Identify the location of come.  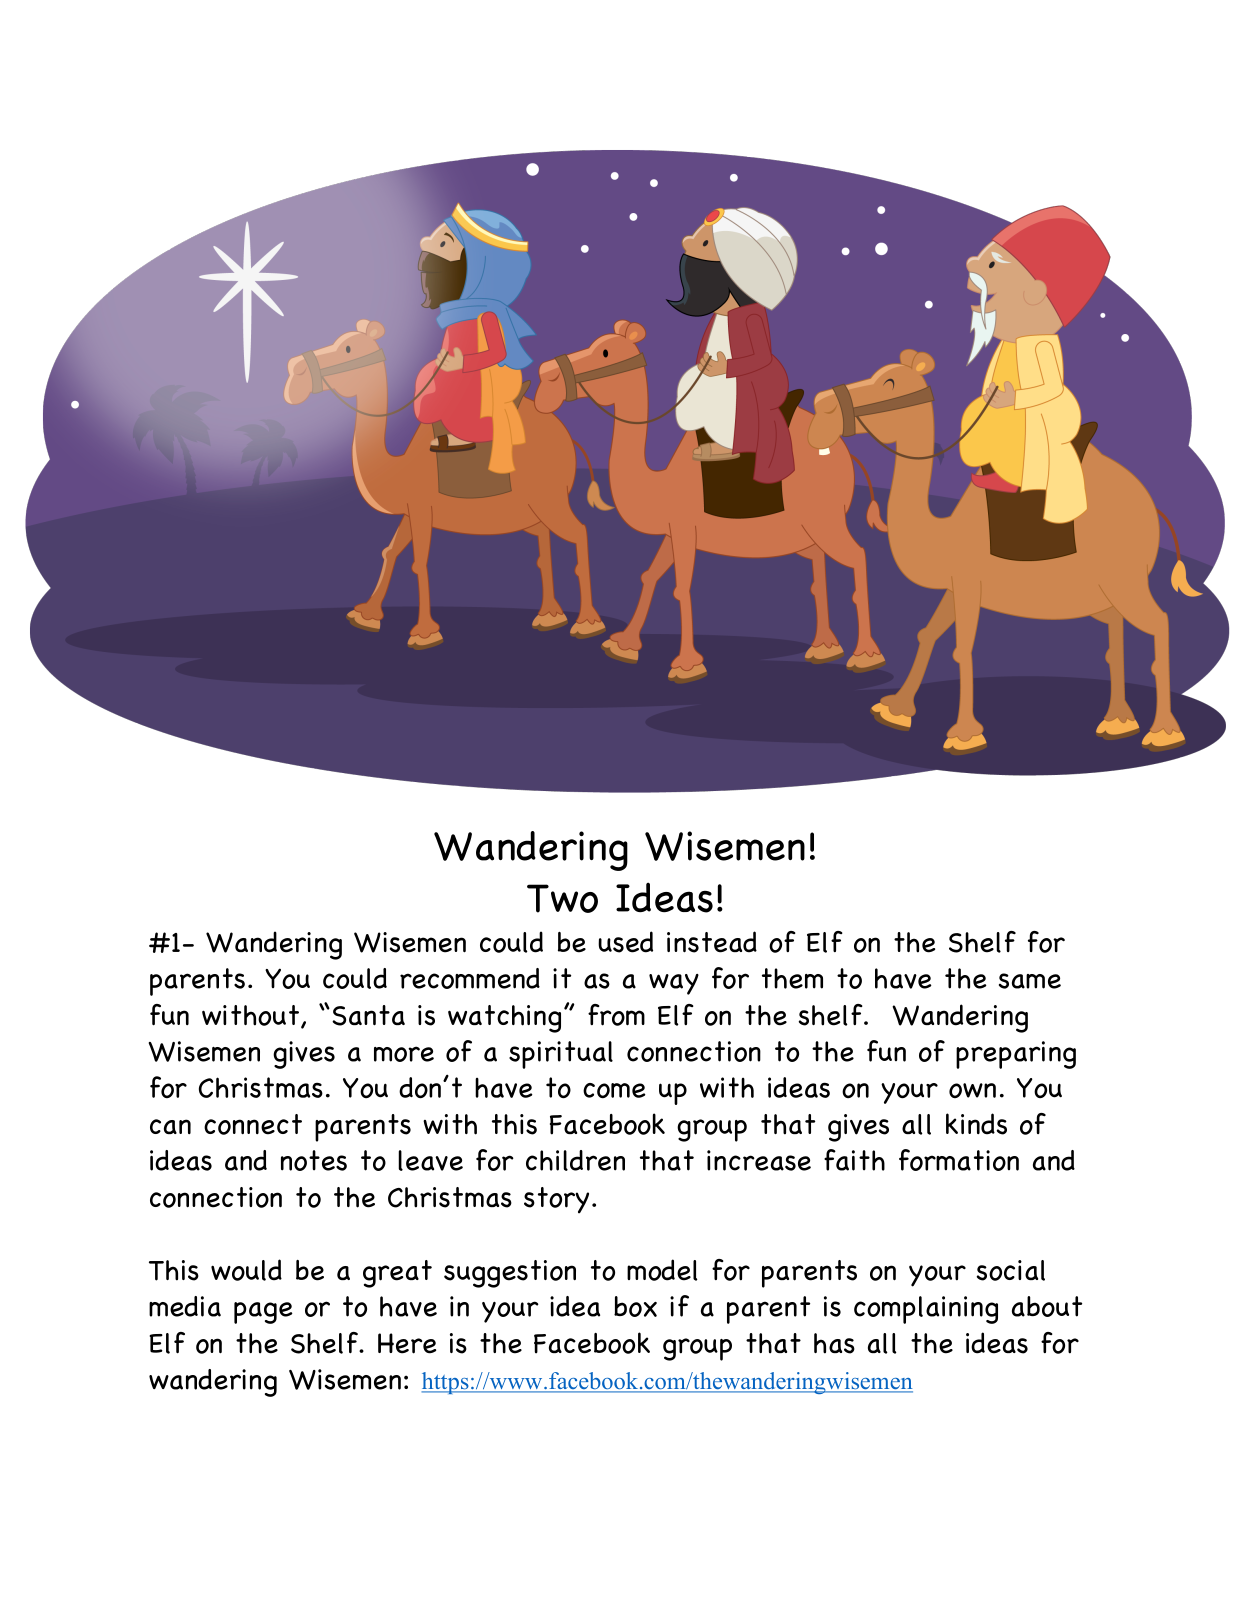
(614, 1091).
